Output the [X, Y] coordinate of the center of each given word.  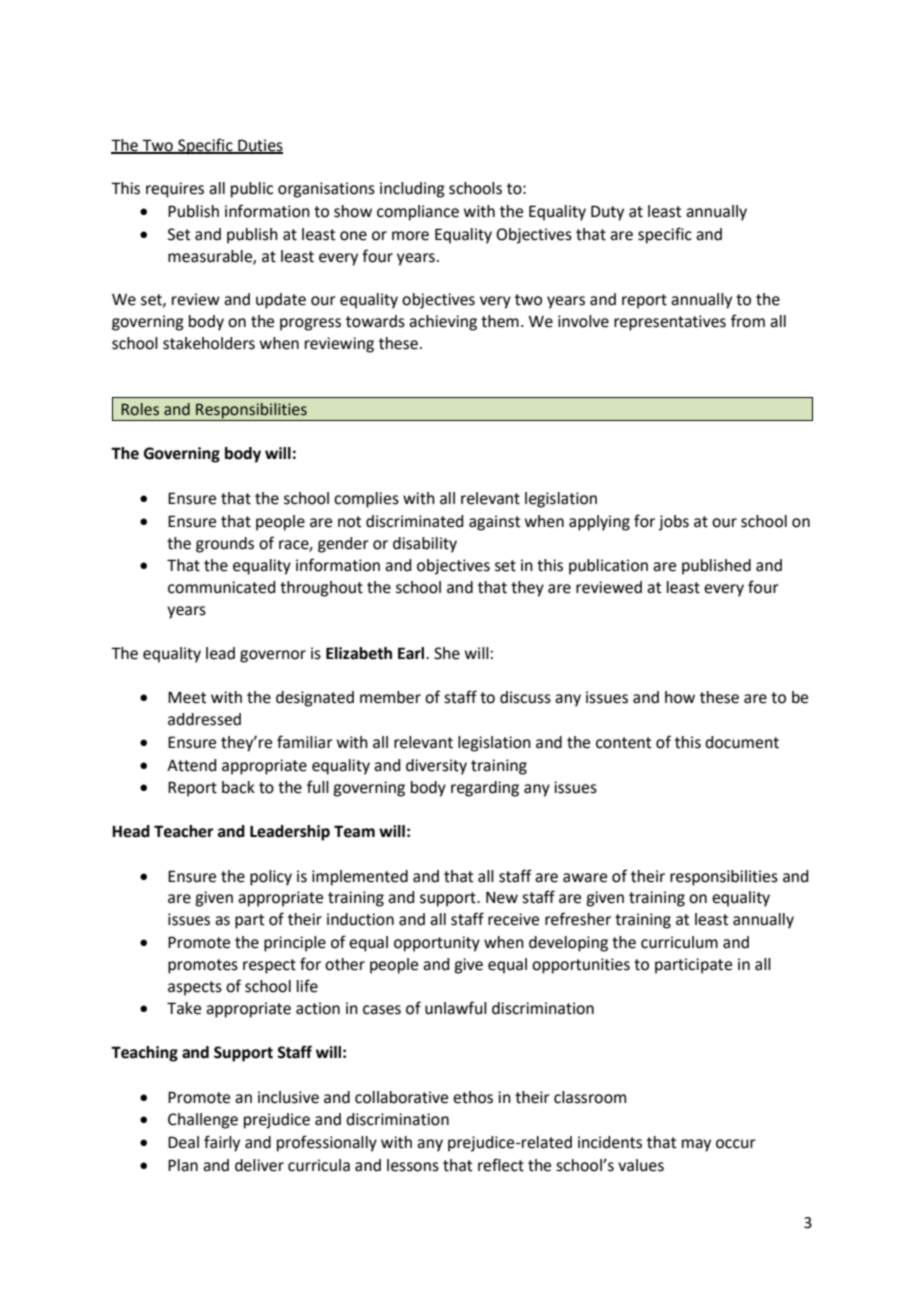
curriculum [679, 942]
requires [175, 190]
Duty [607, 213]
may [696, 1145]
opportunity [437, 944]
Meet [187, 698]
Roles [140, 409]
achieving [443, 323]
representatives [670, 323]
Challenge [203, 1121]
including [412, 190]
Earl [412, 653]
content [623, 743]
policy [271, 878]
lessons [413, 1165]
